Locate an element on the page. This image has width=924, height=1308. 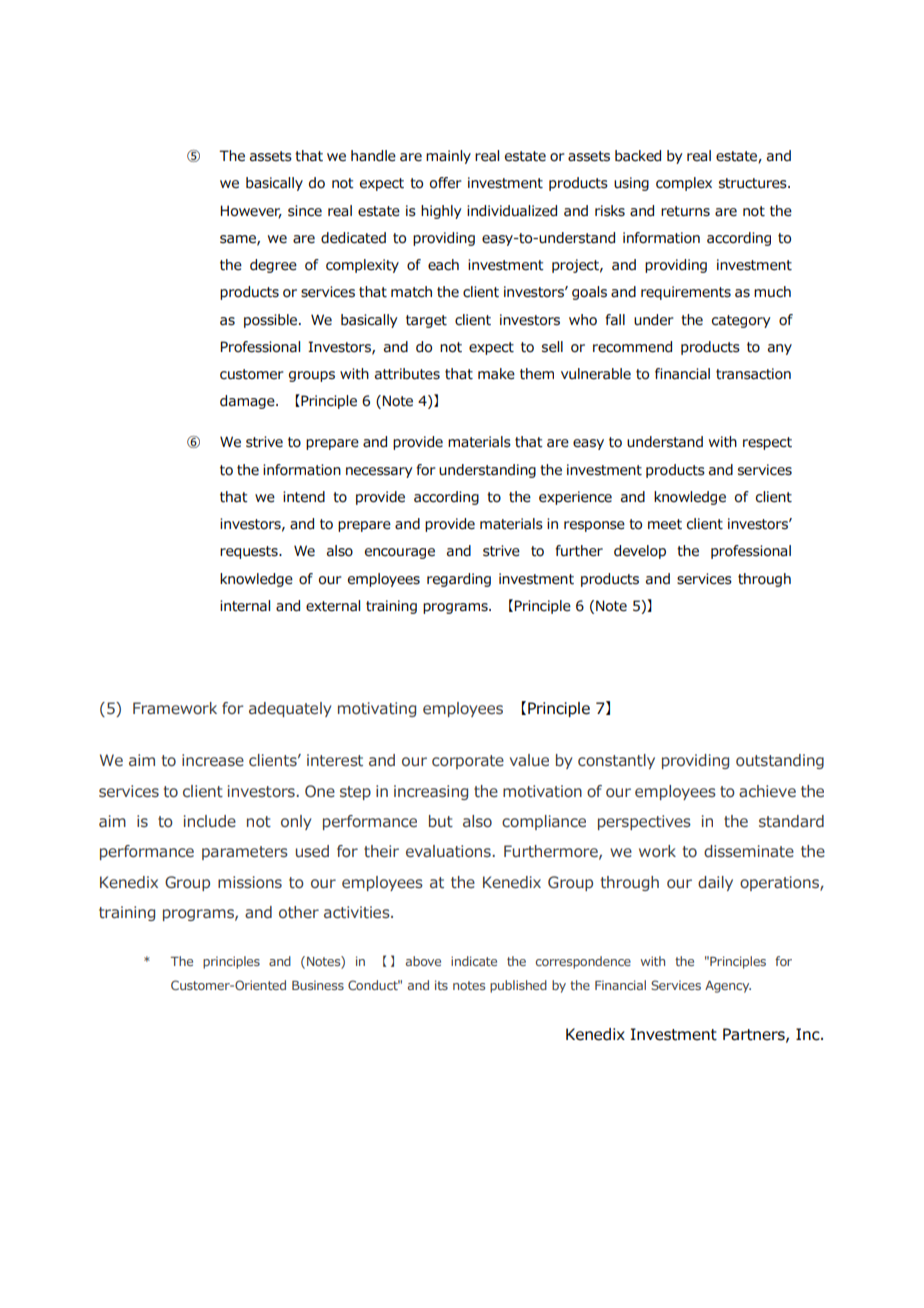
value is located at coordinates (529, 760).
